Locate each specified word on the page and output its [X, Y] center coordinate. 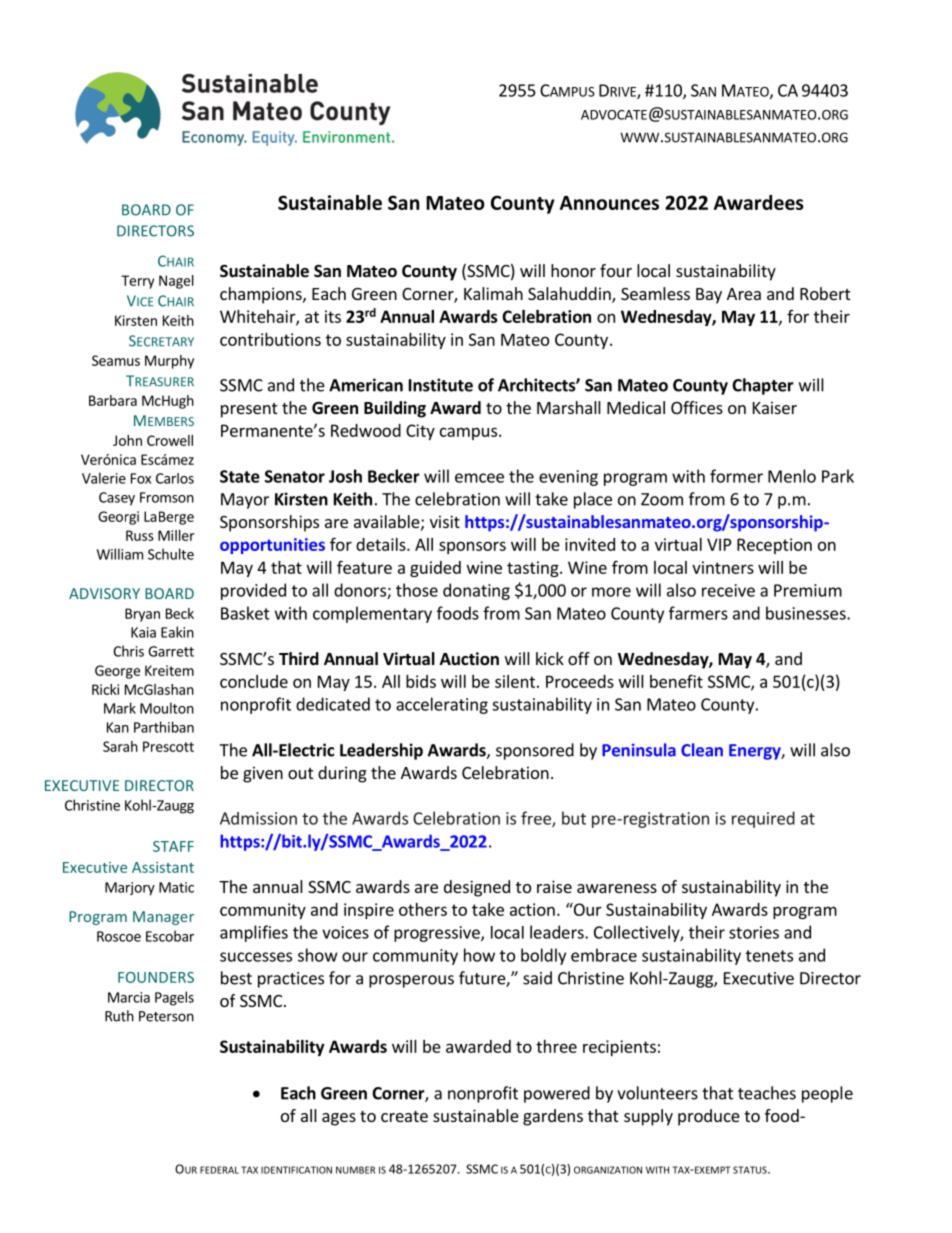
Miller [176, 535]
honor [573, 270]
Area [744, 294]
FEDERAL [219, 1170]
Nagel [176, 282]
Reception [774, 546]
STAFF [173, 846]
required [763, 819]
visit [445, 521]
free [537, 819]
